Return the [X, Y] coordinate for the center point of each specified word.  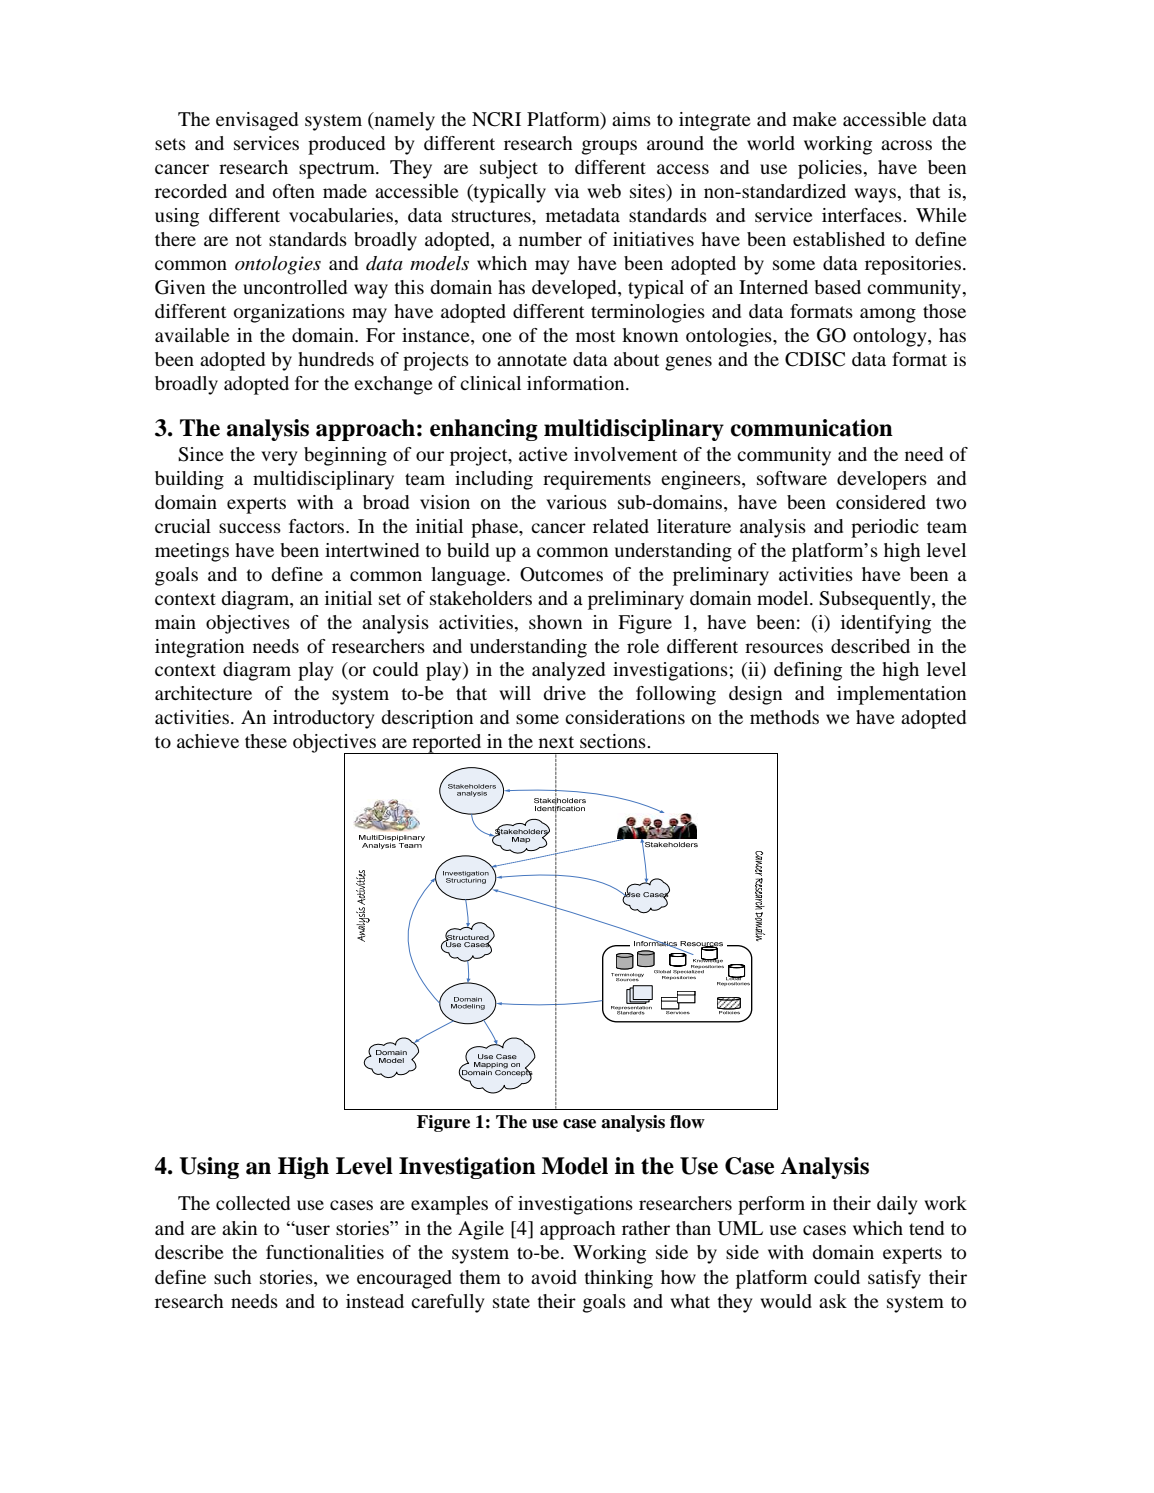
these [266, 741]
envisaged [257, 121]
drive [564, 693]
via [566, 191]
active [543, 454]
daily [897, 1205]
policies [831, 169]
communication [812, 428]
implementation [901, 695]
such [233, 1277]
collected [253, 1203]
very [279, 458]
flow [687, 1122]
